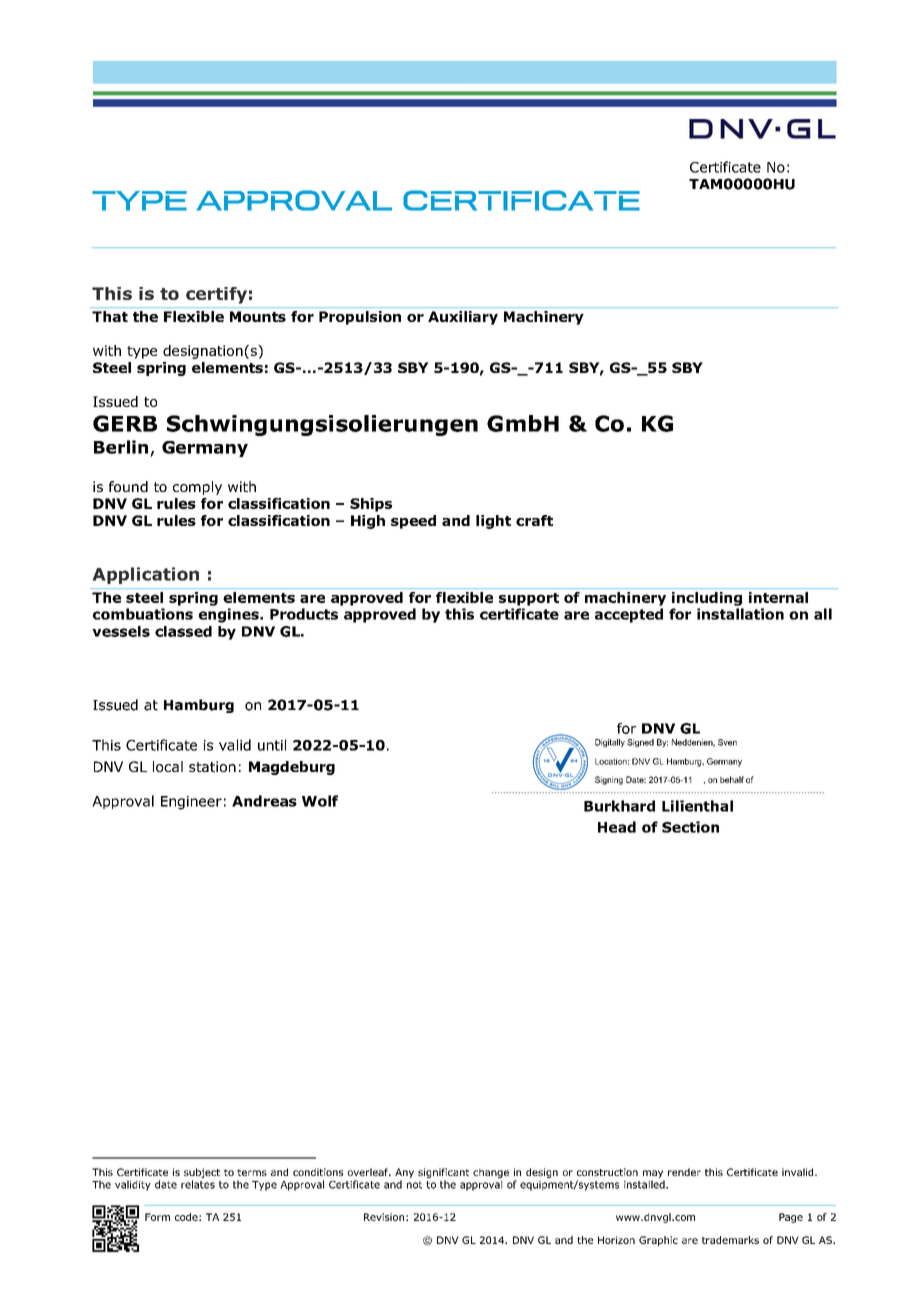 This document has width=924, height=1308. I want to click on Auxiliary, so click(463, 318).
